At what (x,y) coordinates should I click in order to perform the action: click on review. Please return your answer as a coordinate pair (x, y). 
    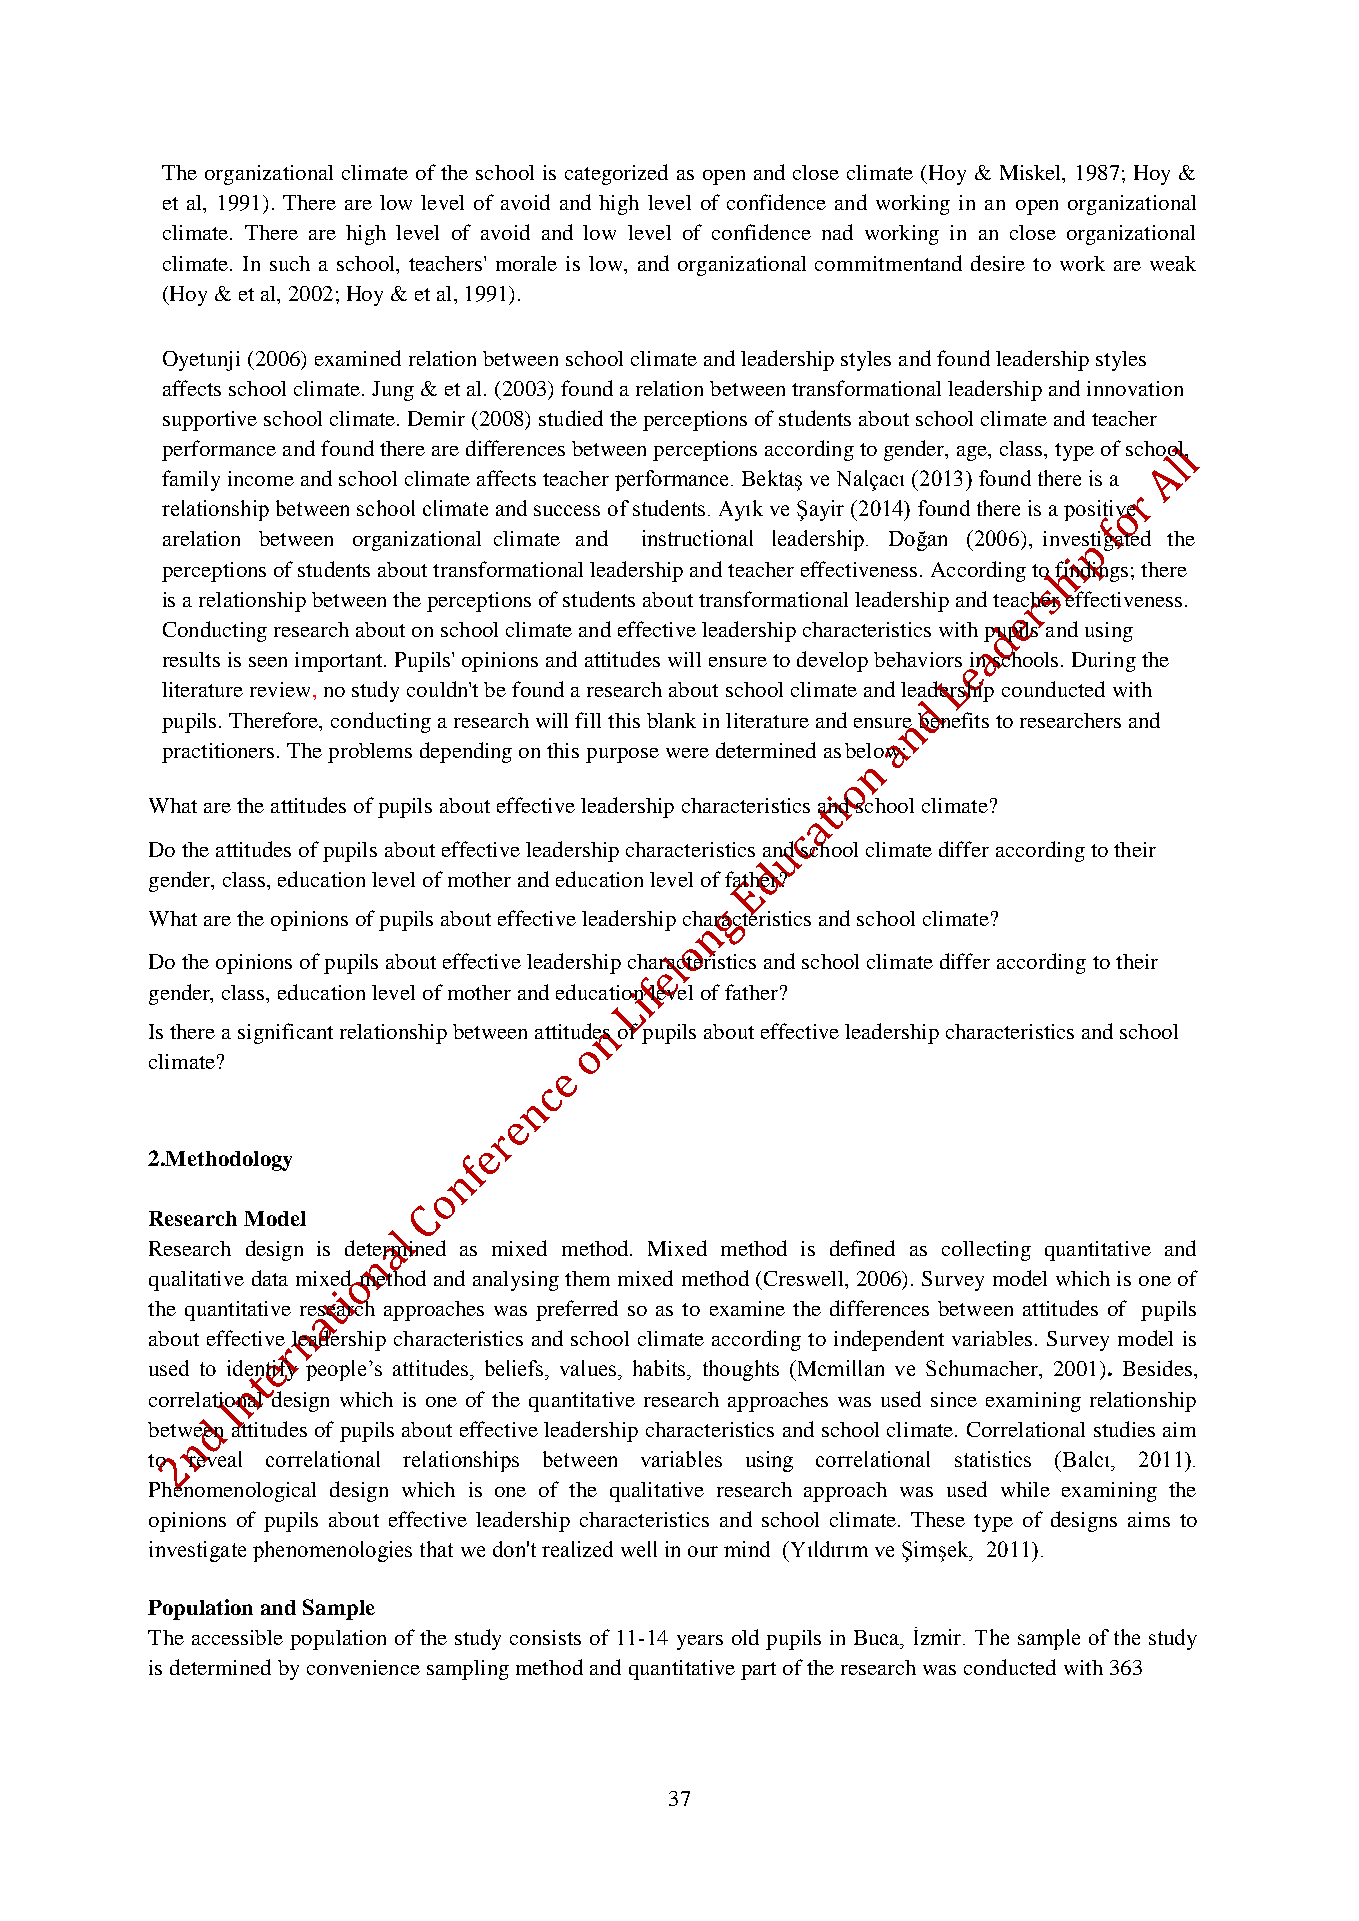
    Looking at the image, I should click on (282, 689).
